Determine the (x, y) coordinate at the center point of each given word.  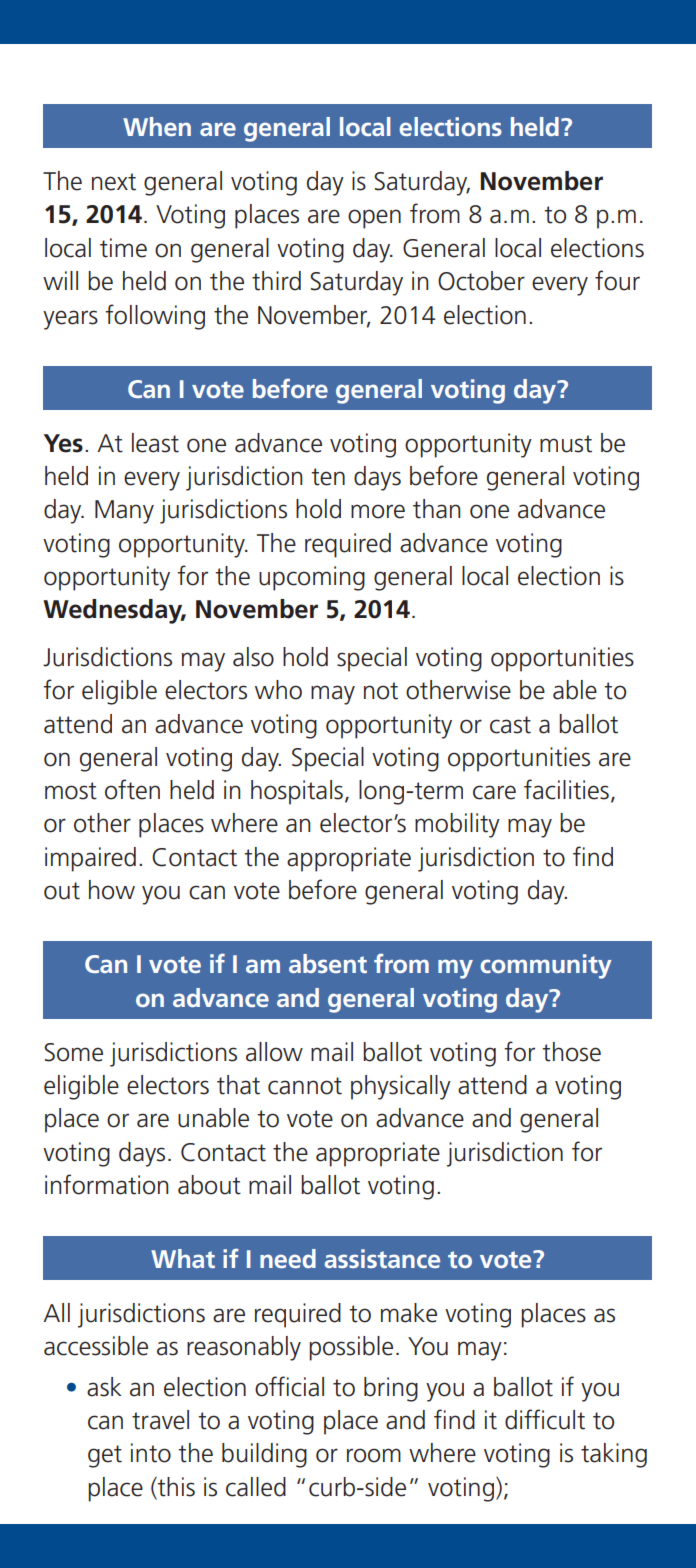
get (105, 1456)
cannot (305, 1086)
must (566, 444)
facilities (566, 789)
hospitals (297, 792)
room (374, 1455)
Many (124, 512)
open (374, 219)
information (106, 1184)
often (132, 789)
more (378, 511)
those (571, 1052)
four (617, 280)
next (114, 182)
